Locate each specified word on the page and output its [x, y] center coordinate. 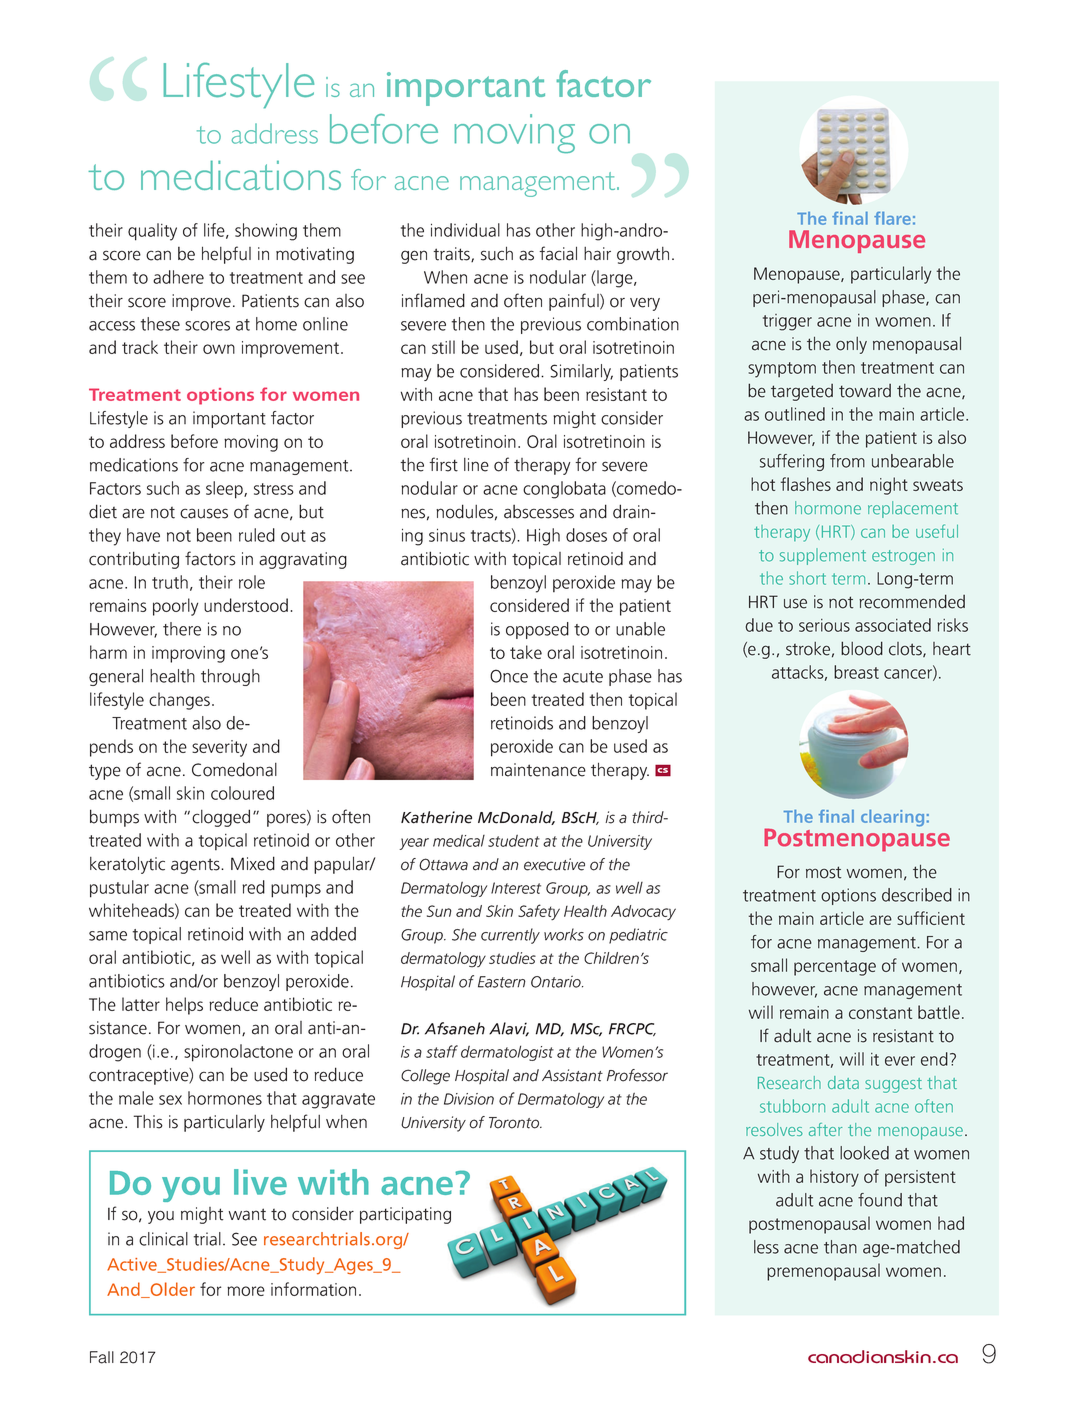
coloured [242, 793]
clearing [892, 818]
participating [405, 1215]
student [514, 841]
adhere [178, 277]
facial [558, 253]
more [246, 1291]
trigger [787, 322]
